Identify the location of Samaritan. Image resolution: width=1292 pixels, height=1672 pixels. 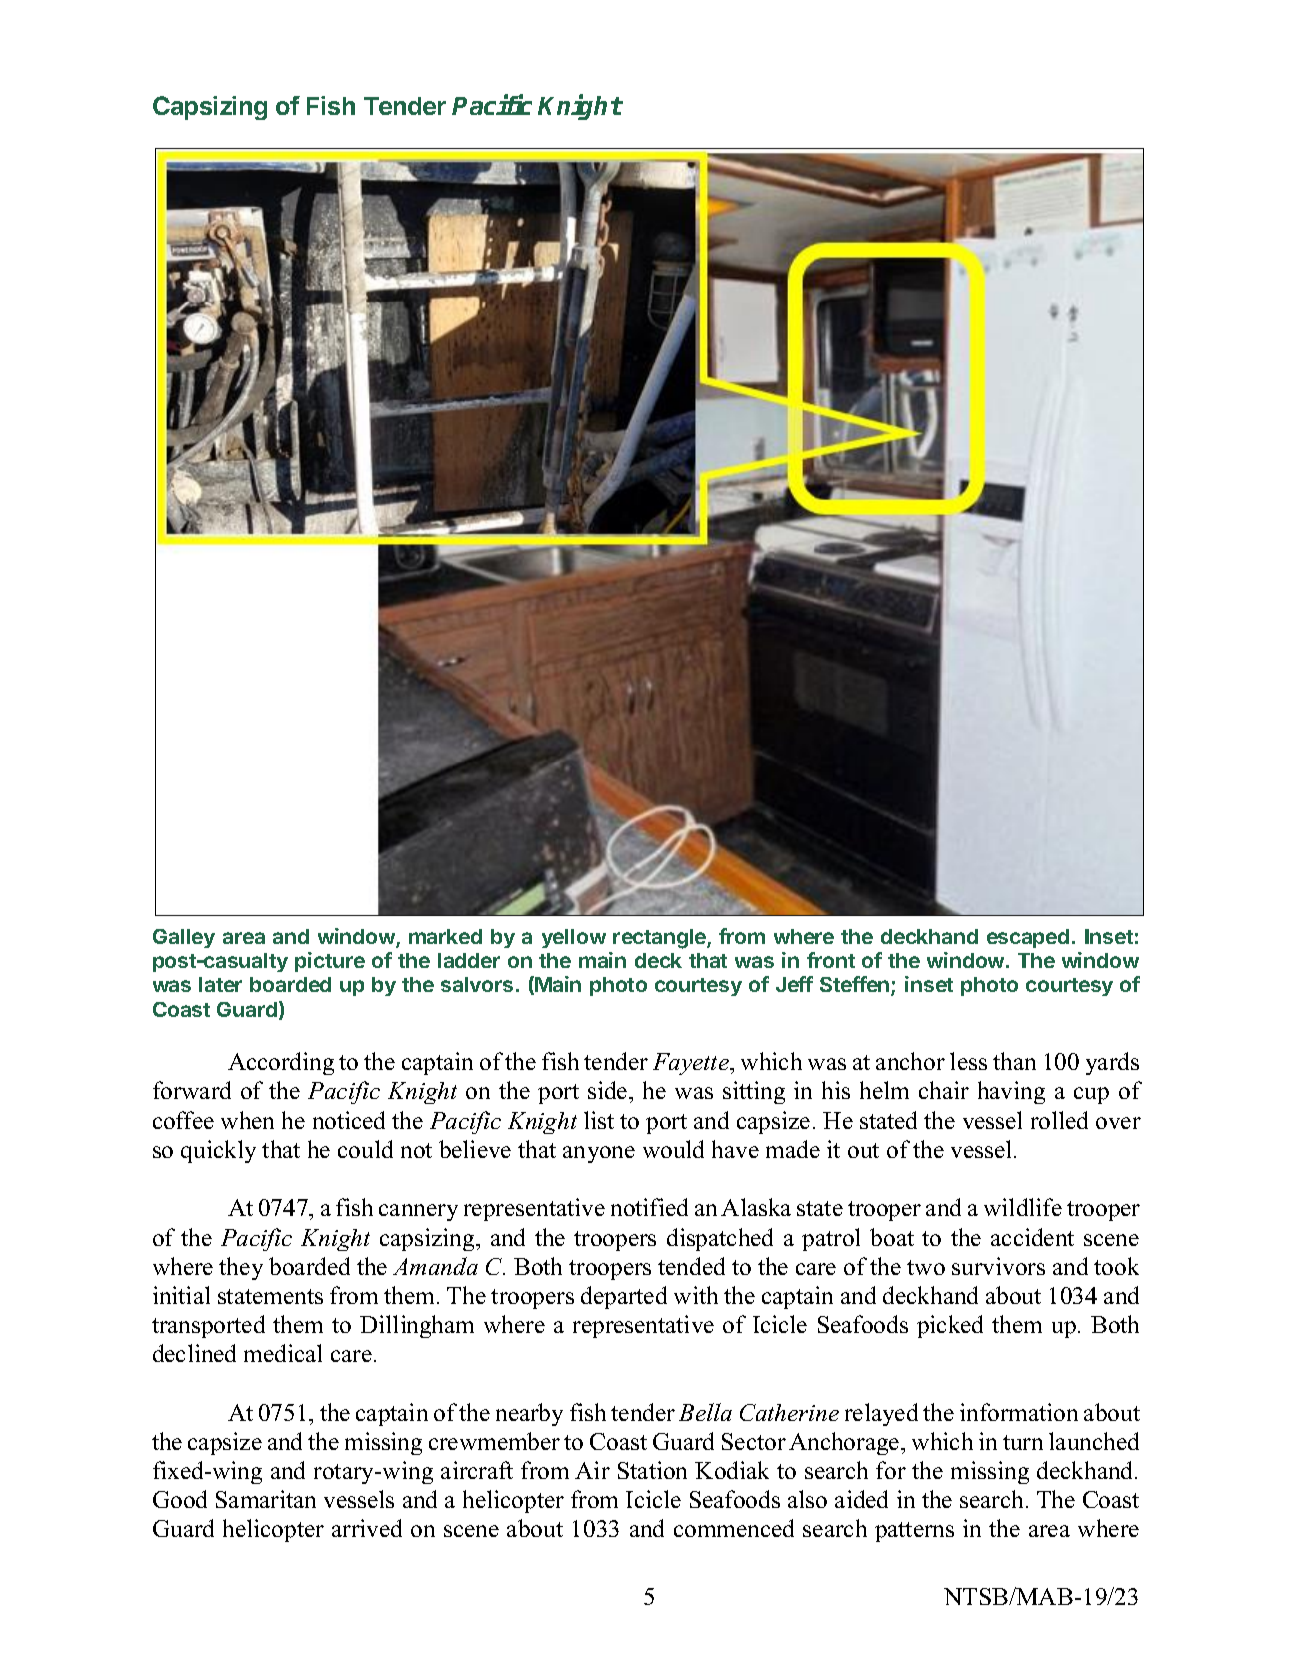
(266, 1499).
